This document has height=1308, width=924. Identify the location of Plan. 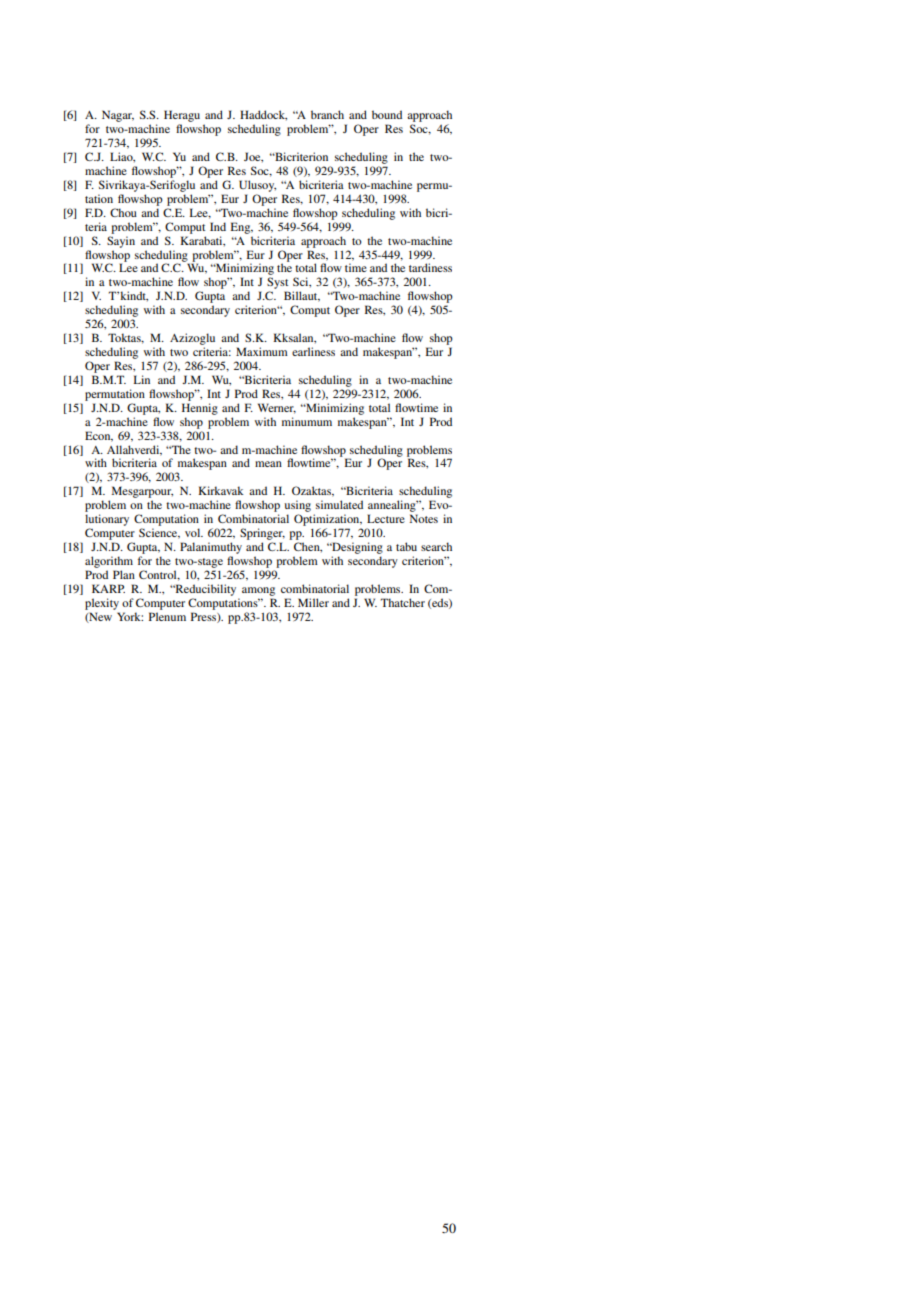
(124, 574).
